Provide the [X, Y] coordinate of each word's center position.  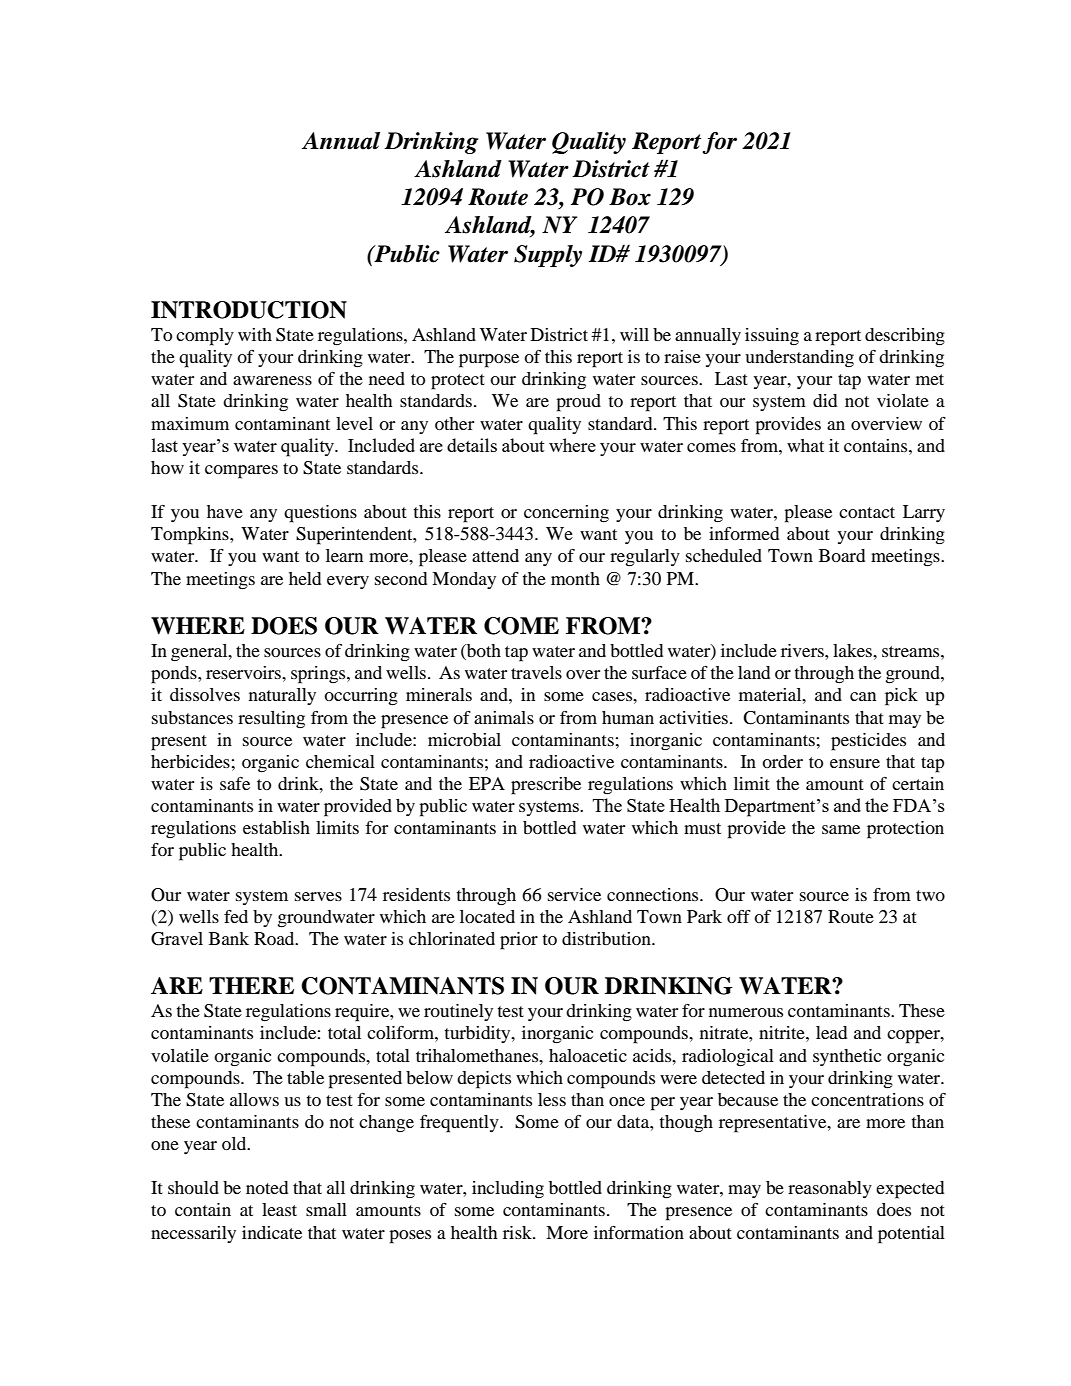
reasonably [830, 1189]
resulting [271, 720]
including [508, 1190]
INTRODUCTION [249, 310]
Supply [548, 256]
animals [504, 717]
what [805, 445]
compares [241, 472]
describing [905, 337]
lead [831, 1032]
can [863, 696]
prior [519, 941]
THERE [251, 985]
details [472, 445]
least [279, 1209]
